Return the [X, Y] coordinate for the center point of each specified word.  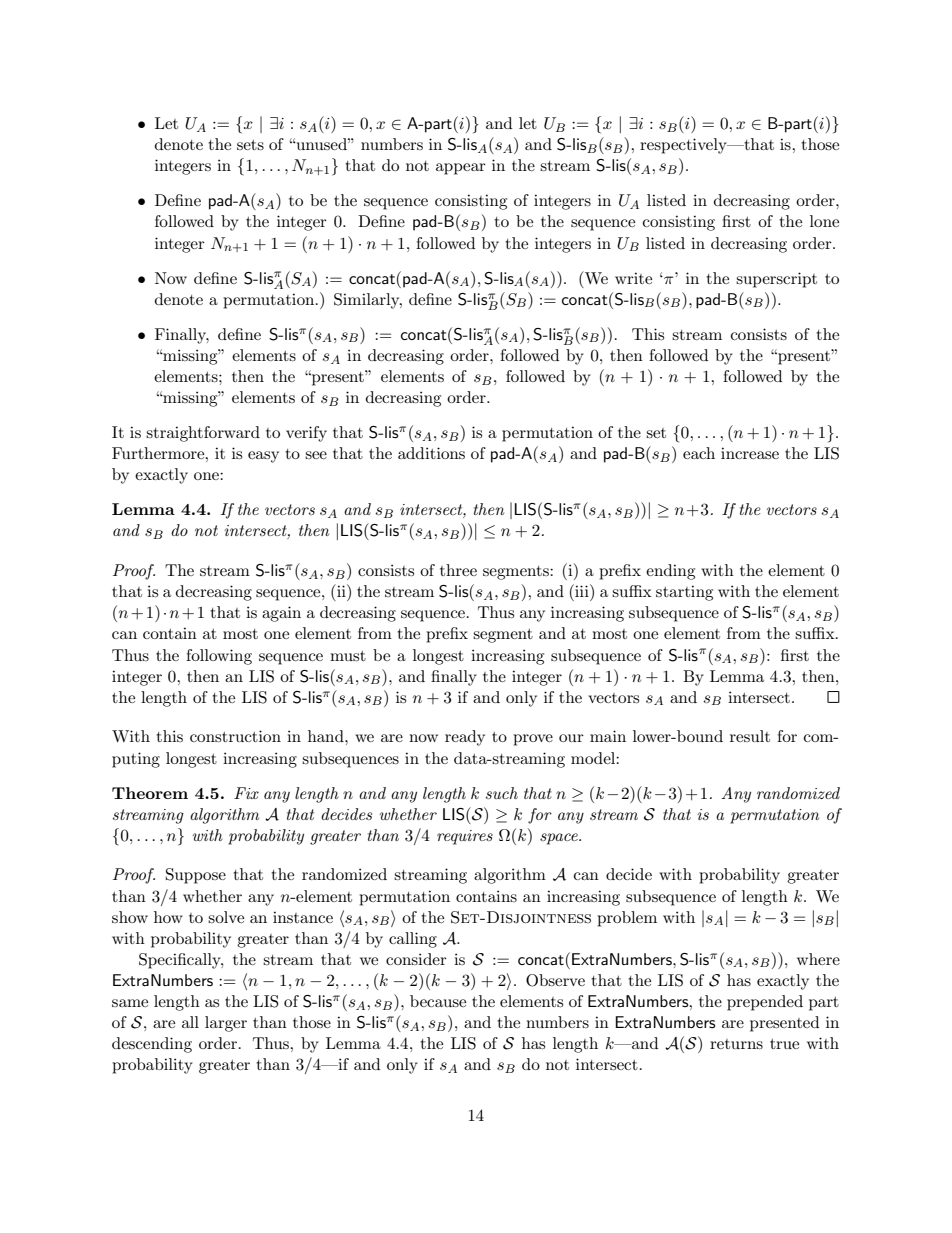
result [750, 736]
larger [226, 1024]
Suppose [196, 876]
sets [250, 145]
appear [461, 169]
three [458, 570]
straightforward [203, 434]
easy [263, 457]
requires [465, 837]
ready [465, 738]
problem [627, 919]
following [219, 657]
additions [431, 453]
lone [824, 221]
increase [750, 453]
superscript [776, 280]
